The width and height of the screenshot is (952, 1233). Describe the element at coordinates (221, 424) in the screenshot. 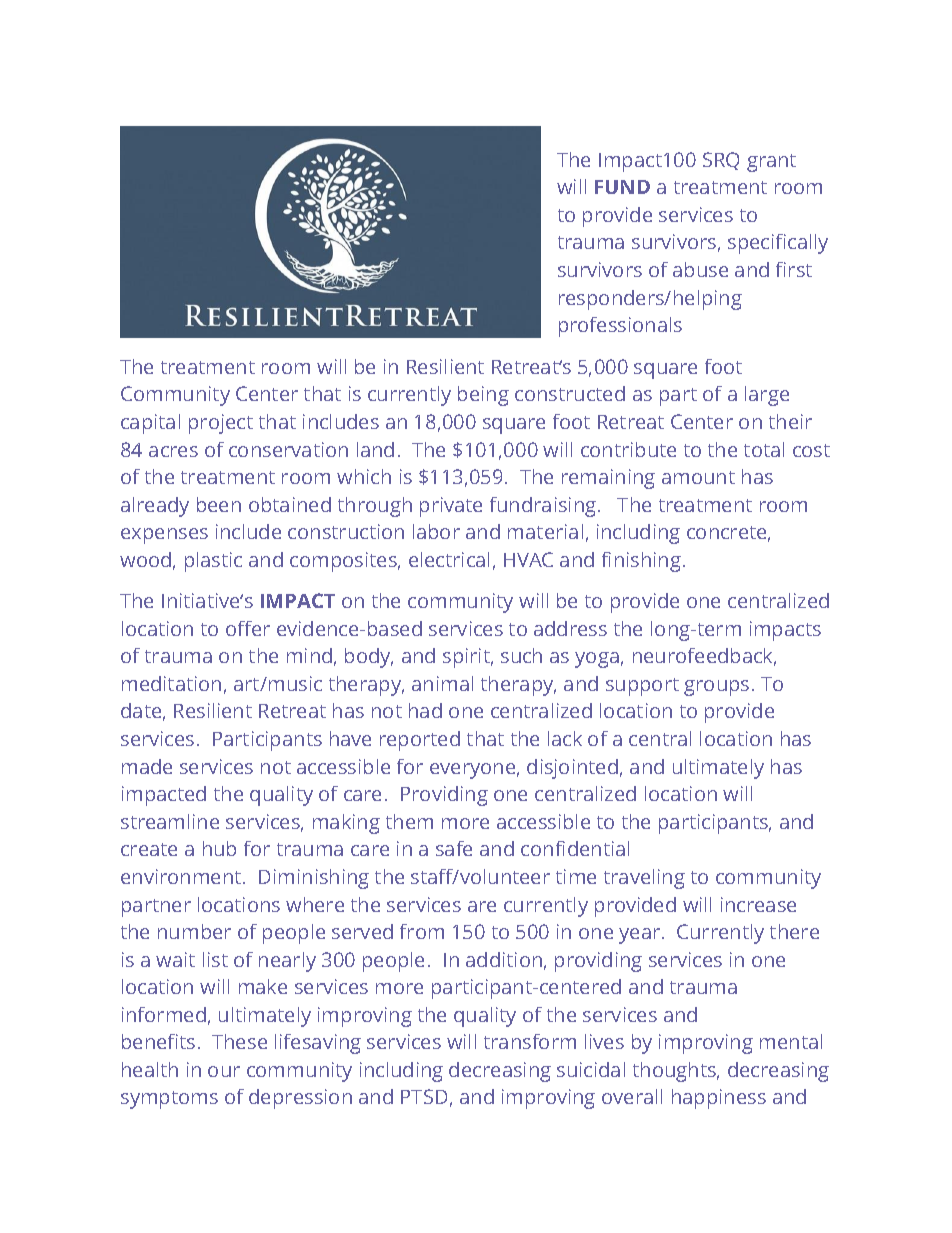

I see `project` at that location.
